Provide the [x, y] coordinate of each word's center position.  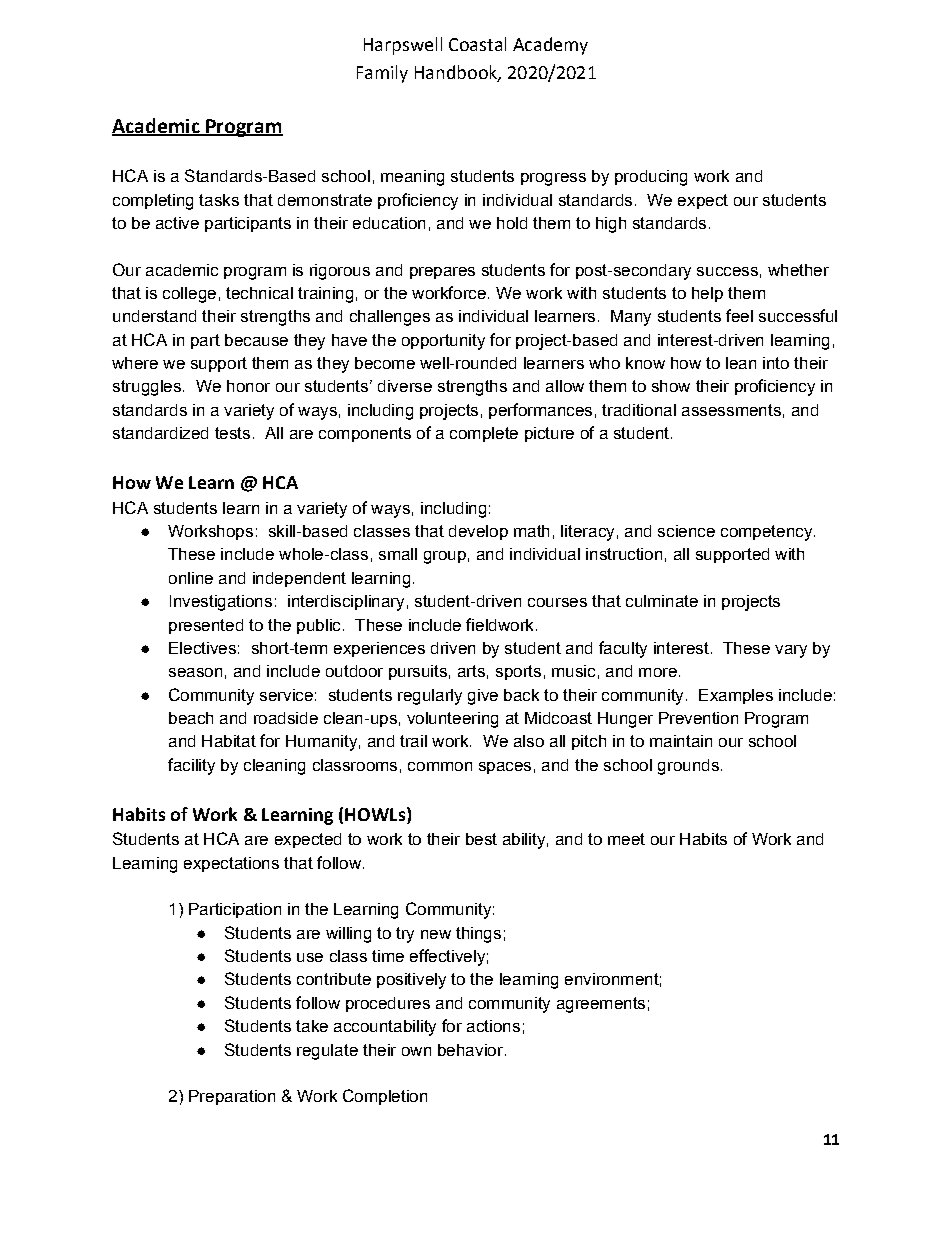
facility [191, 766]
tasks [219, 200]
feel [739, 315]
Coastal [477, 44]
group [445, 557]
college [189, 295]
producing [651, 178]
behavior [470, 1050]
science [686, 531]
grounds [688, 767]
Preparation [232, 1097]
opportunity [443, 342]
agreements [601, 1005]
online [191, 578]
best [481, 839]
